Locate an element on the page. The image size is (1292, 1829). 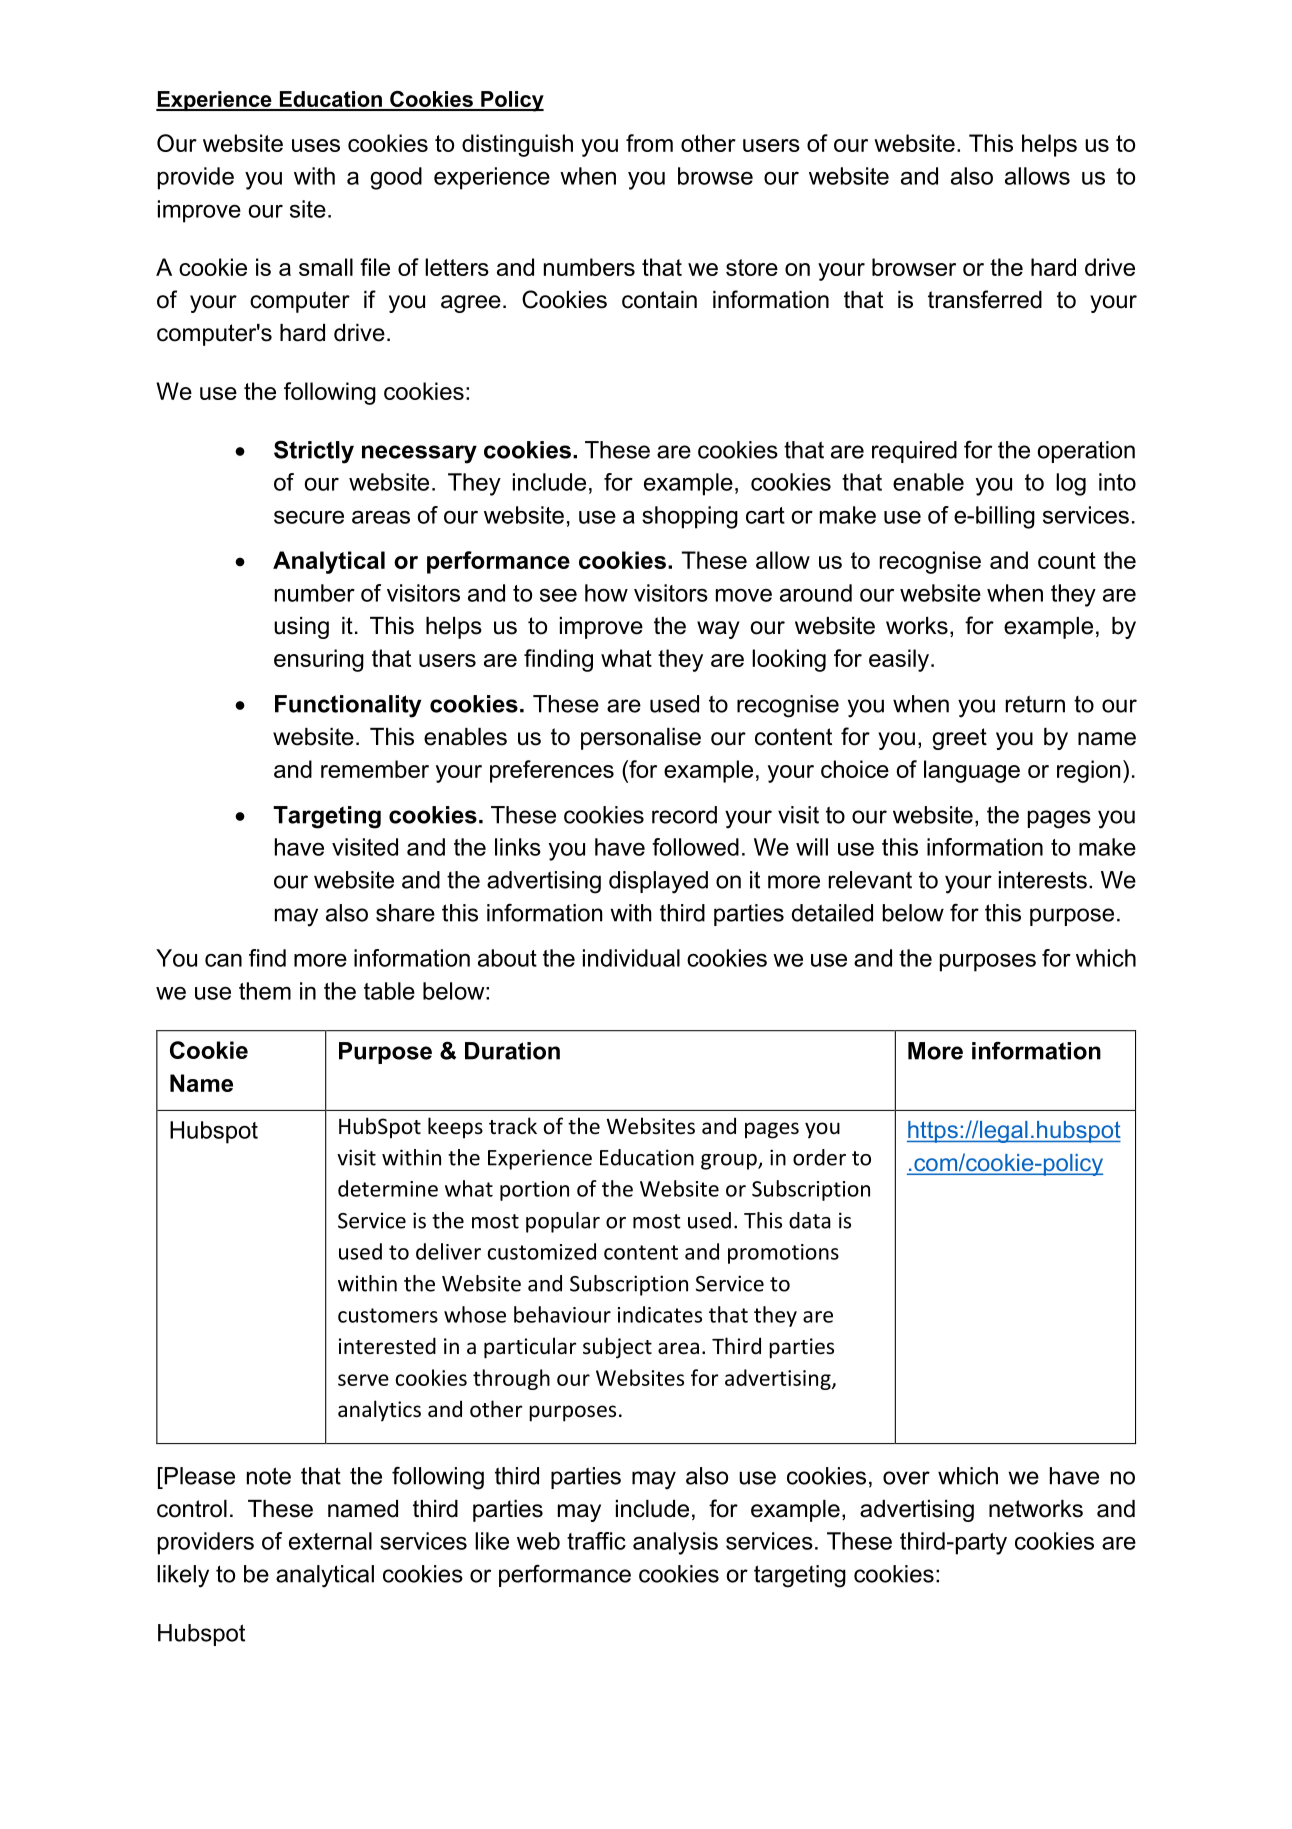
using is located at coordinates (301, 628).
